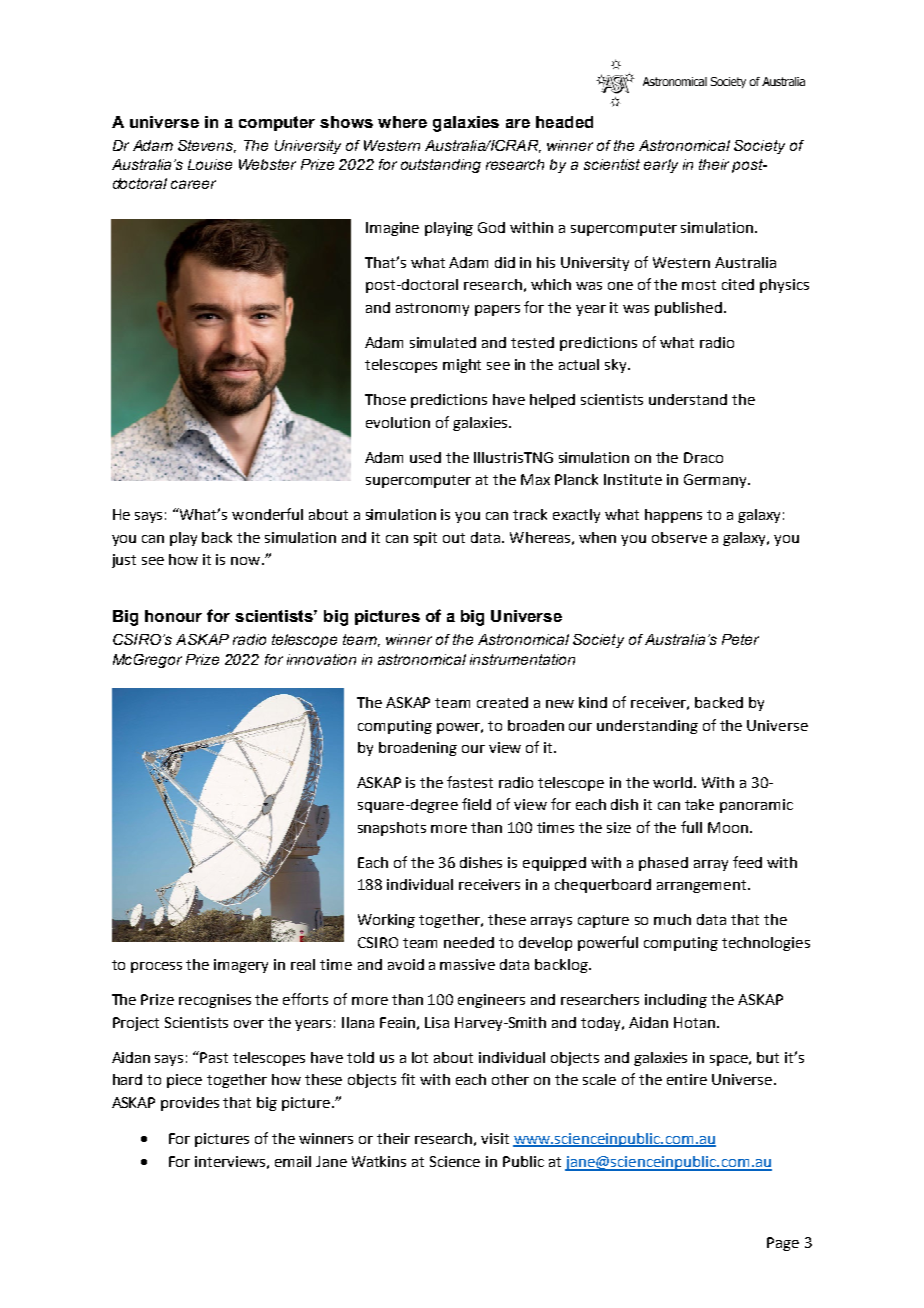 This screenshot has width=924, height=1308. I want to click on early, so click(661, 166).
